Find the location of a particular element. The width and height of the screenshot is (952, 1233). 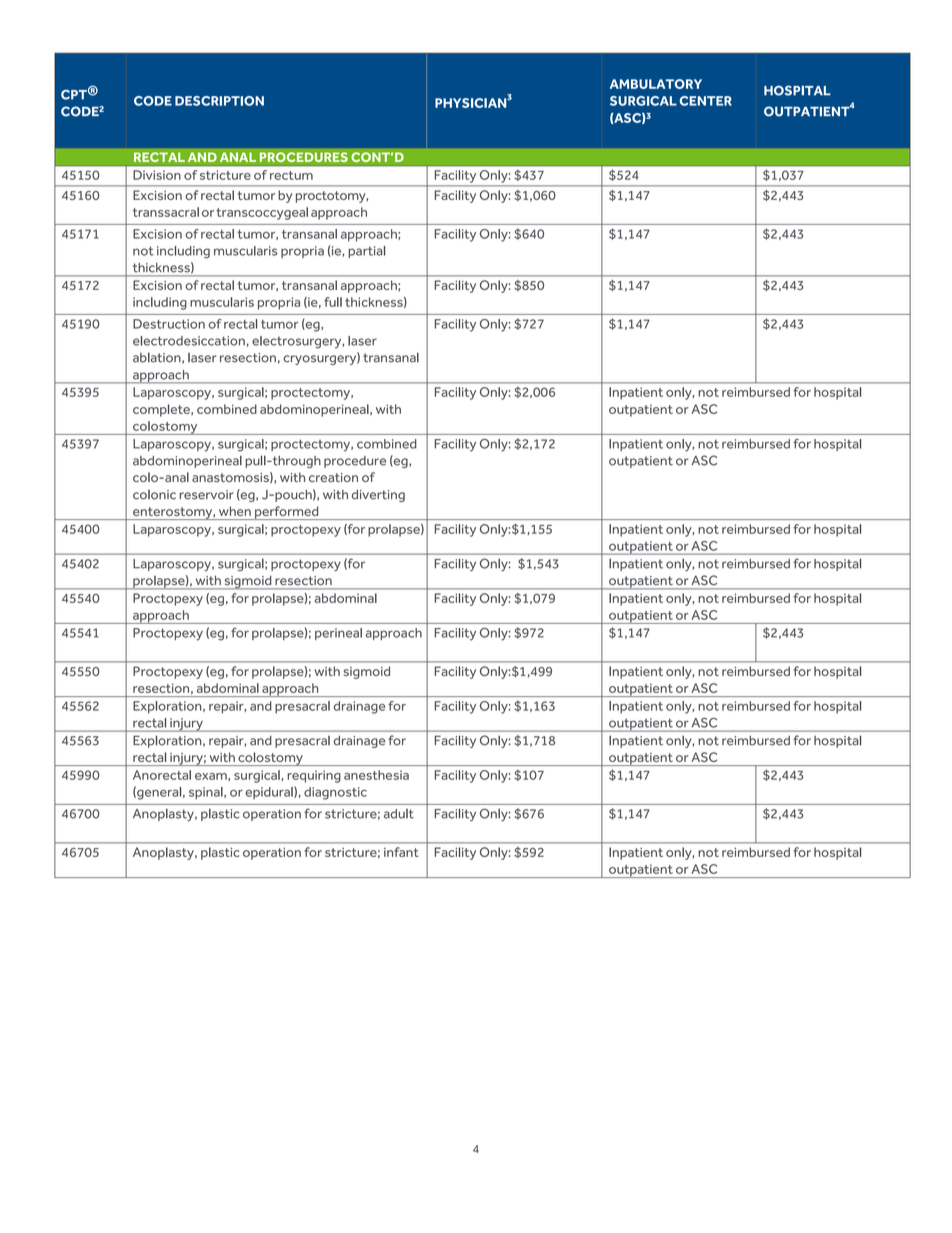

anesthesia is located at coordinates (376, 775).
